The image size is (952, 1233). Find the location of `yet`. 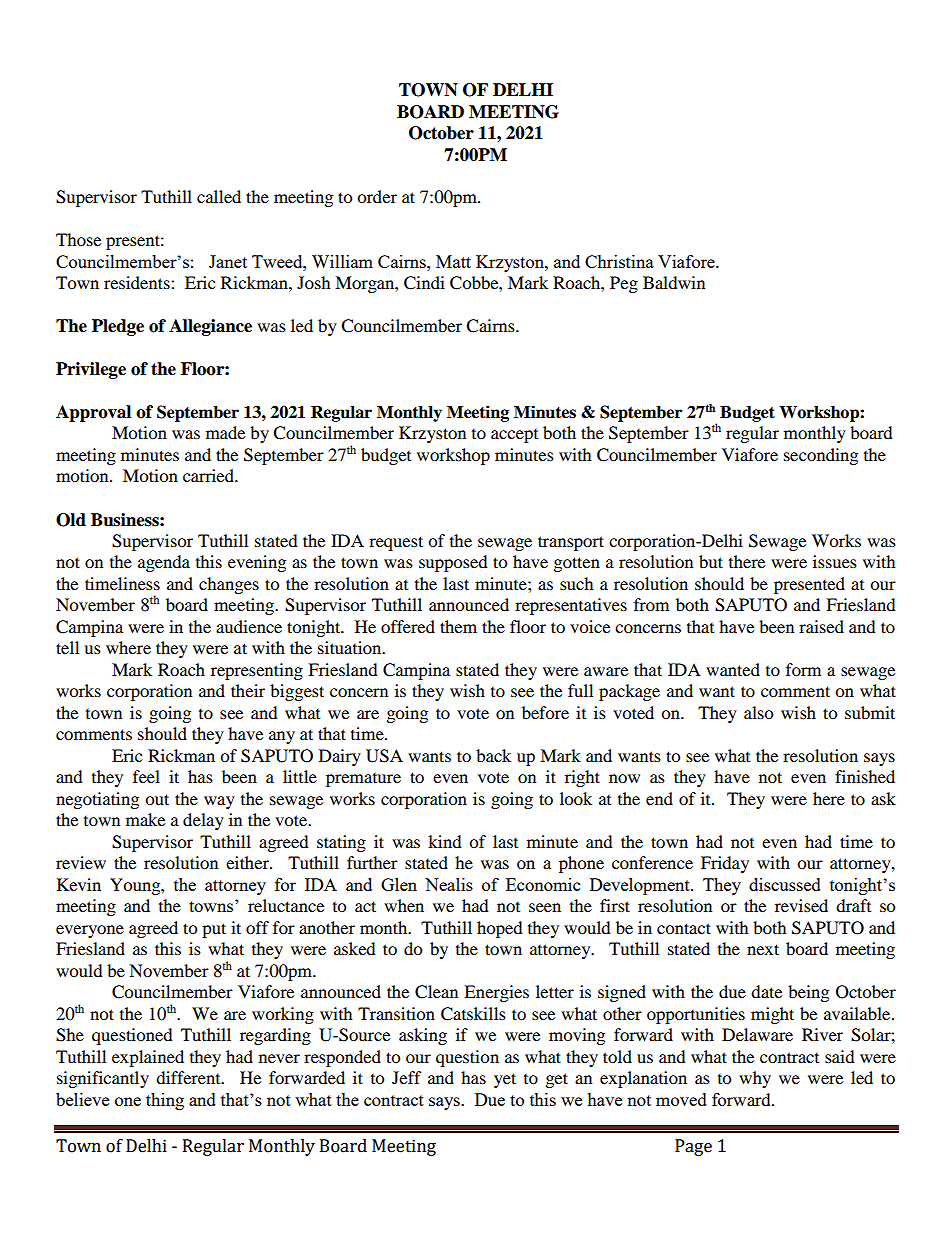

yet is located at coordinates (505, 1080).
